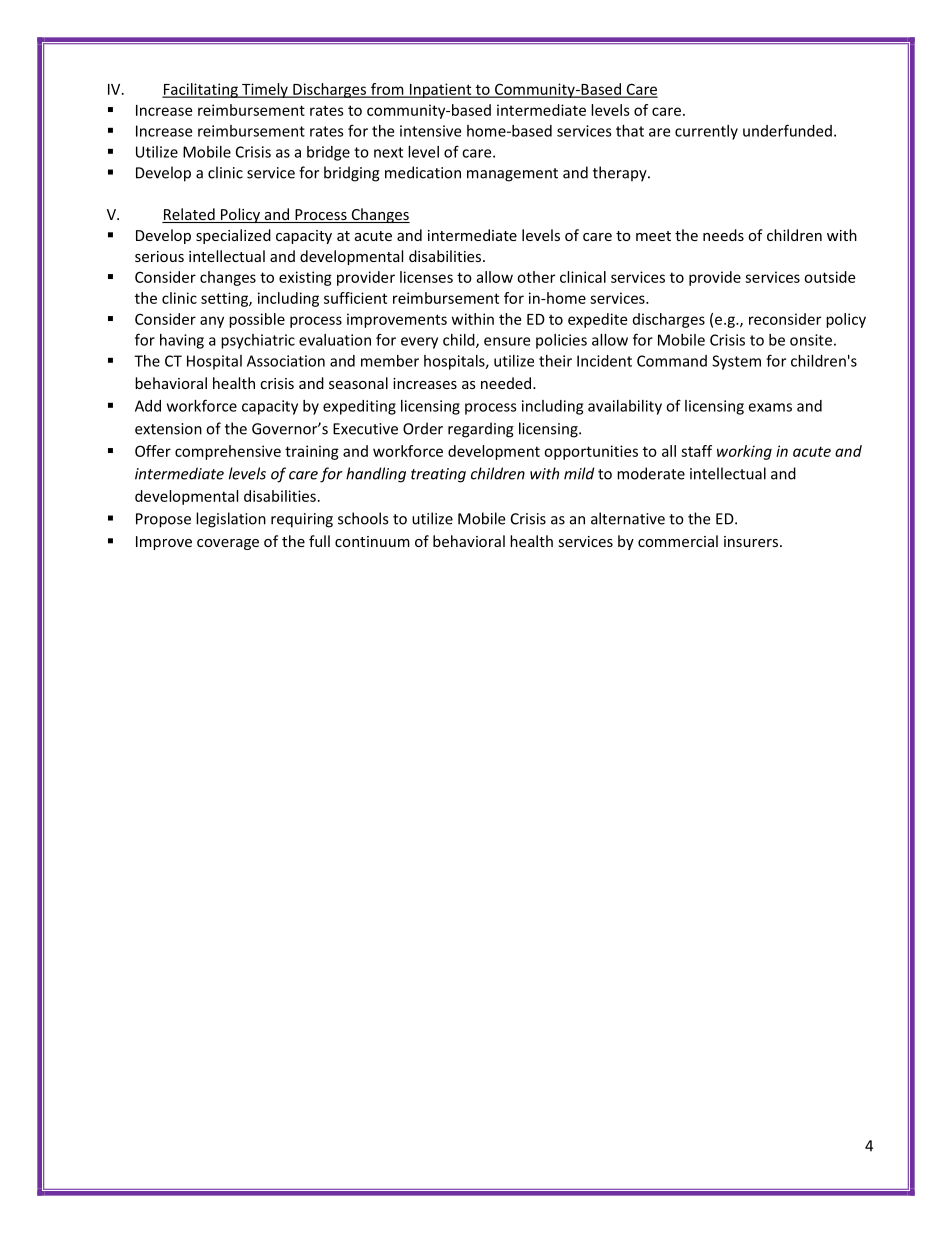 The height and width of the page is (1233, 952). I want to click on any, so click(212, 322).
